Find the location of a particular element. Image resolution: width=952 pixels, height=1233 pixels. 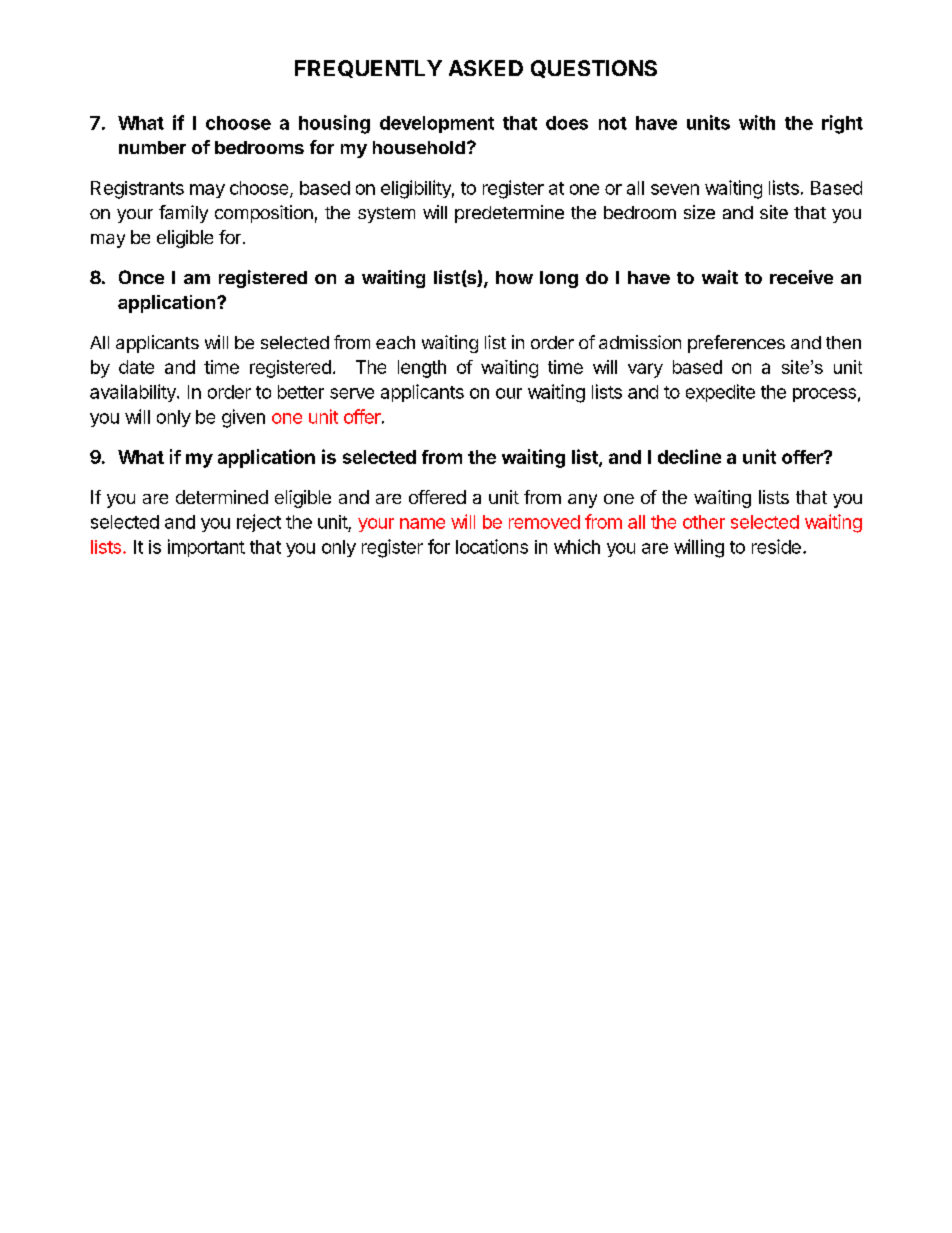

serve is located at coordinates (352, 393).
